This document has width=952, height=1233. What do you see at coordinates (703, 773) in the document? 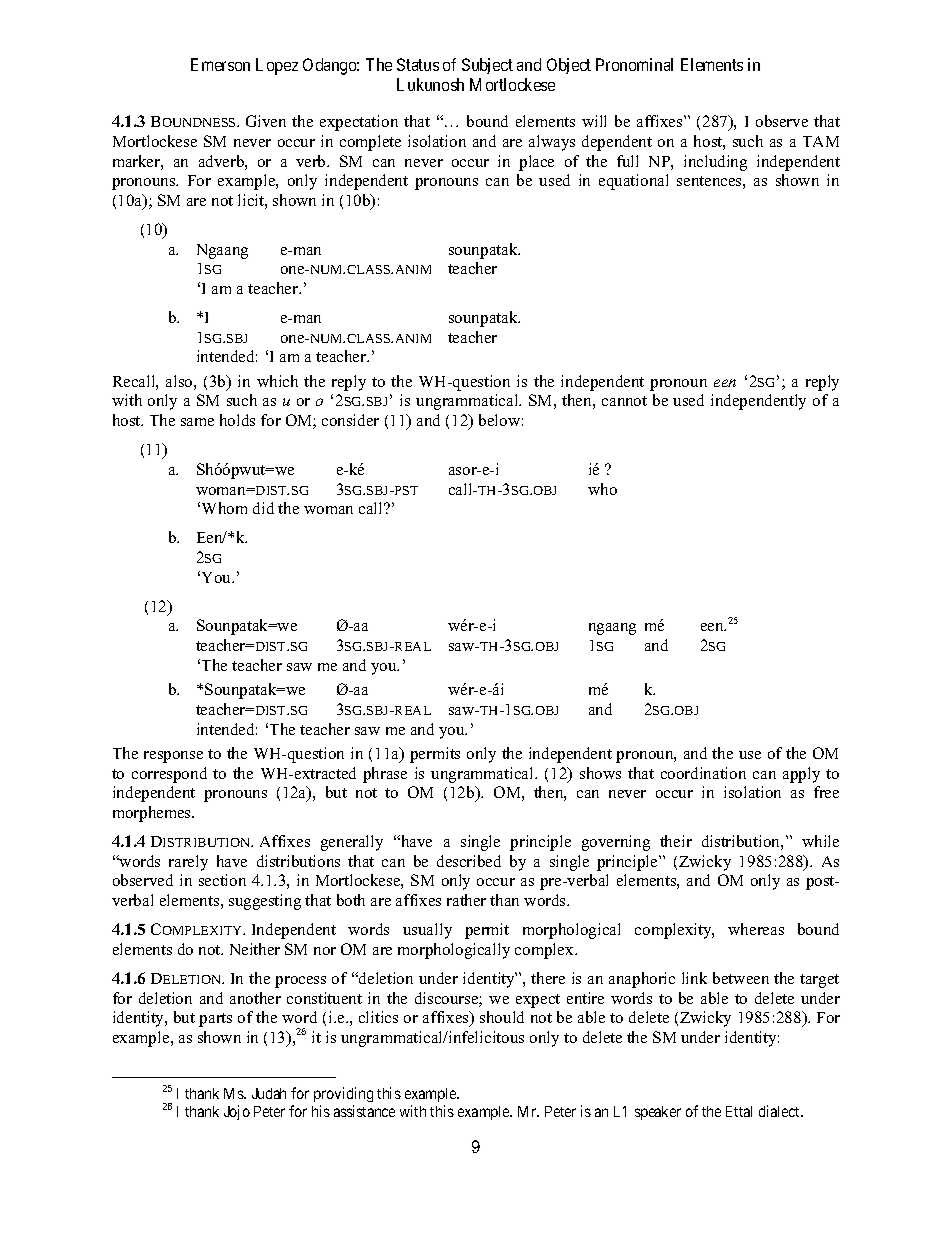
I see `coordination` at bounding box center [703, 773].
